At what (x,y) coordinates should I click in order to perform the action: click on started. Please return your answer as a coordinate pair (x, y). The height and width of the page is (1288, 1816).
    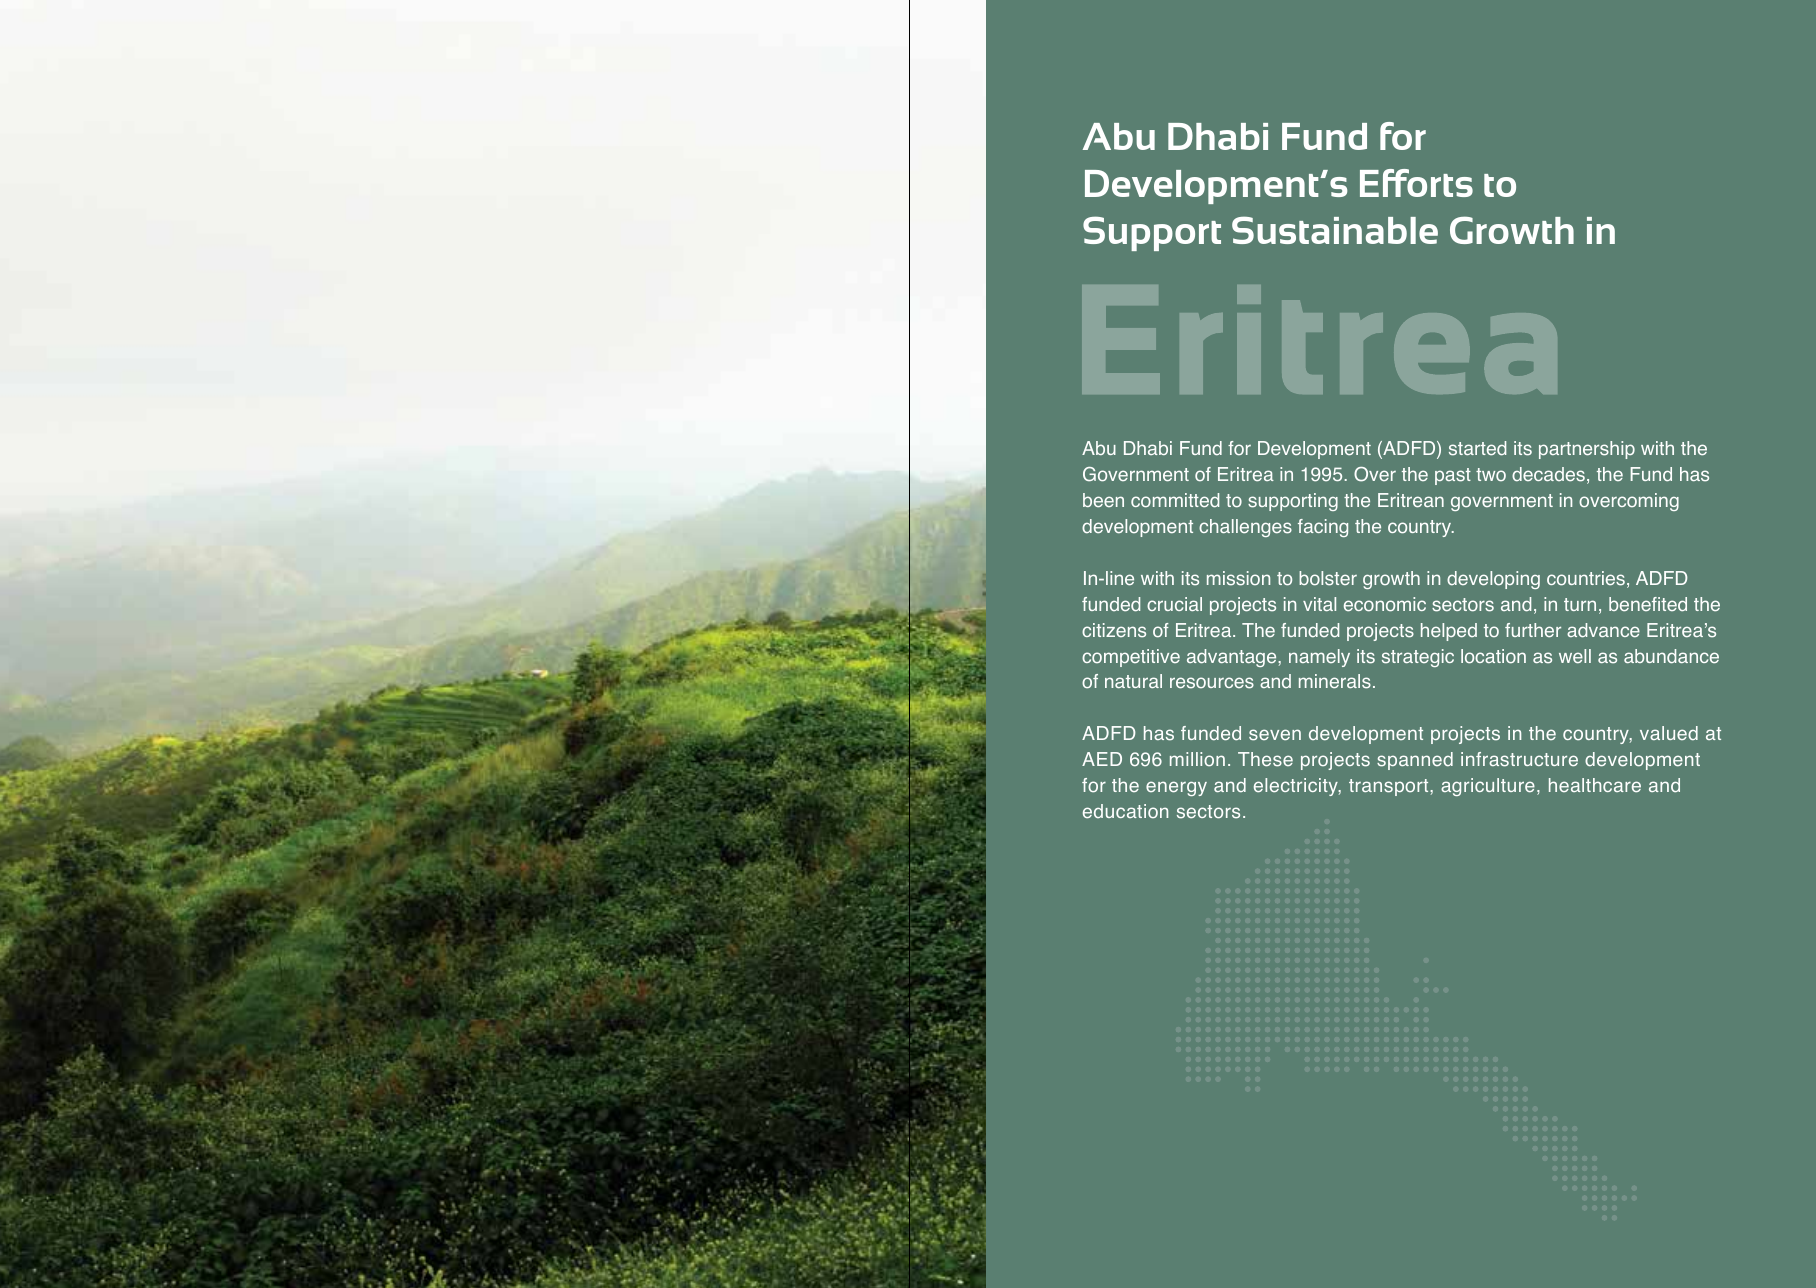
    Looking at the image, I should click on (1477, 448).
